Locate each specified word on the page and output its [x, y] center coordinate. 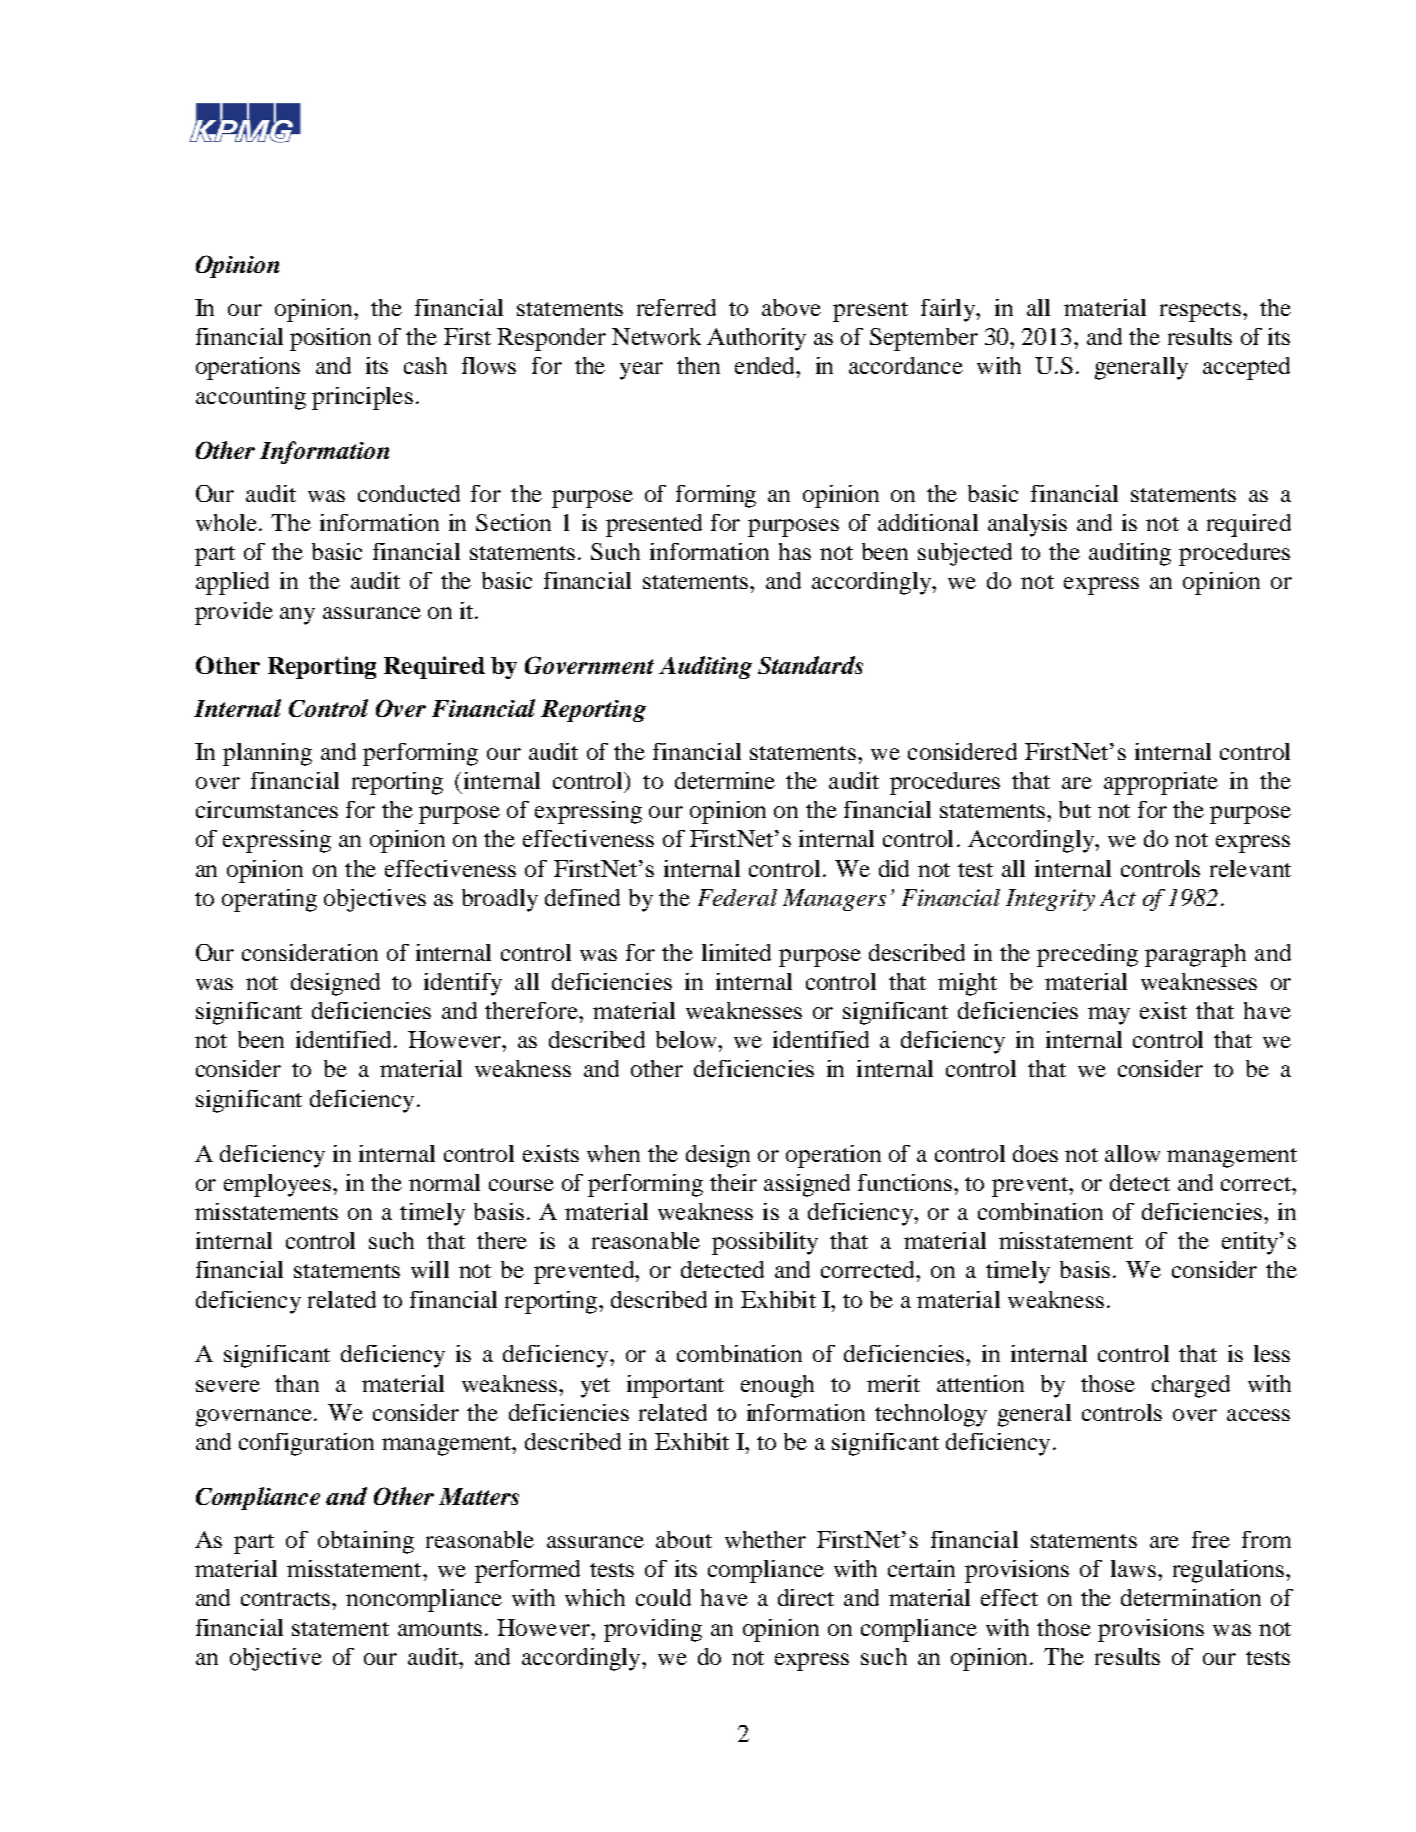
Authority [756, 339]
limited [736, 952]
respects [1200, 312]
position [330, 339]
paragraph [1195, 955]
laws [1133, 1568]
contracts [287, 1599]
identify [463, 984]
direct [806, 1597]
